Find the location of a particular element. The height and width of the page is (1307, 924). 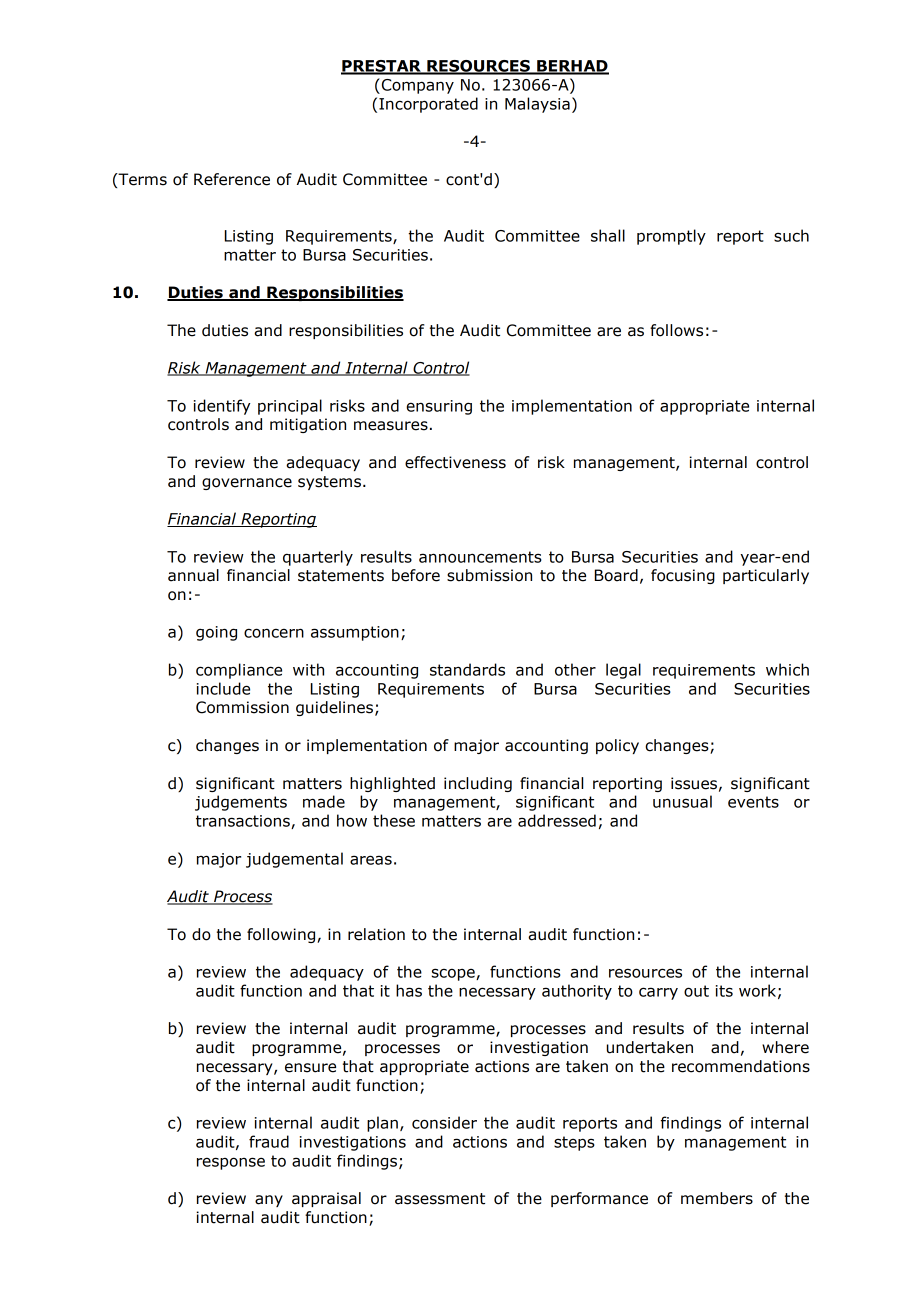

standards is located at coordinates (467, 669).
